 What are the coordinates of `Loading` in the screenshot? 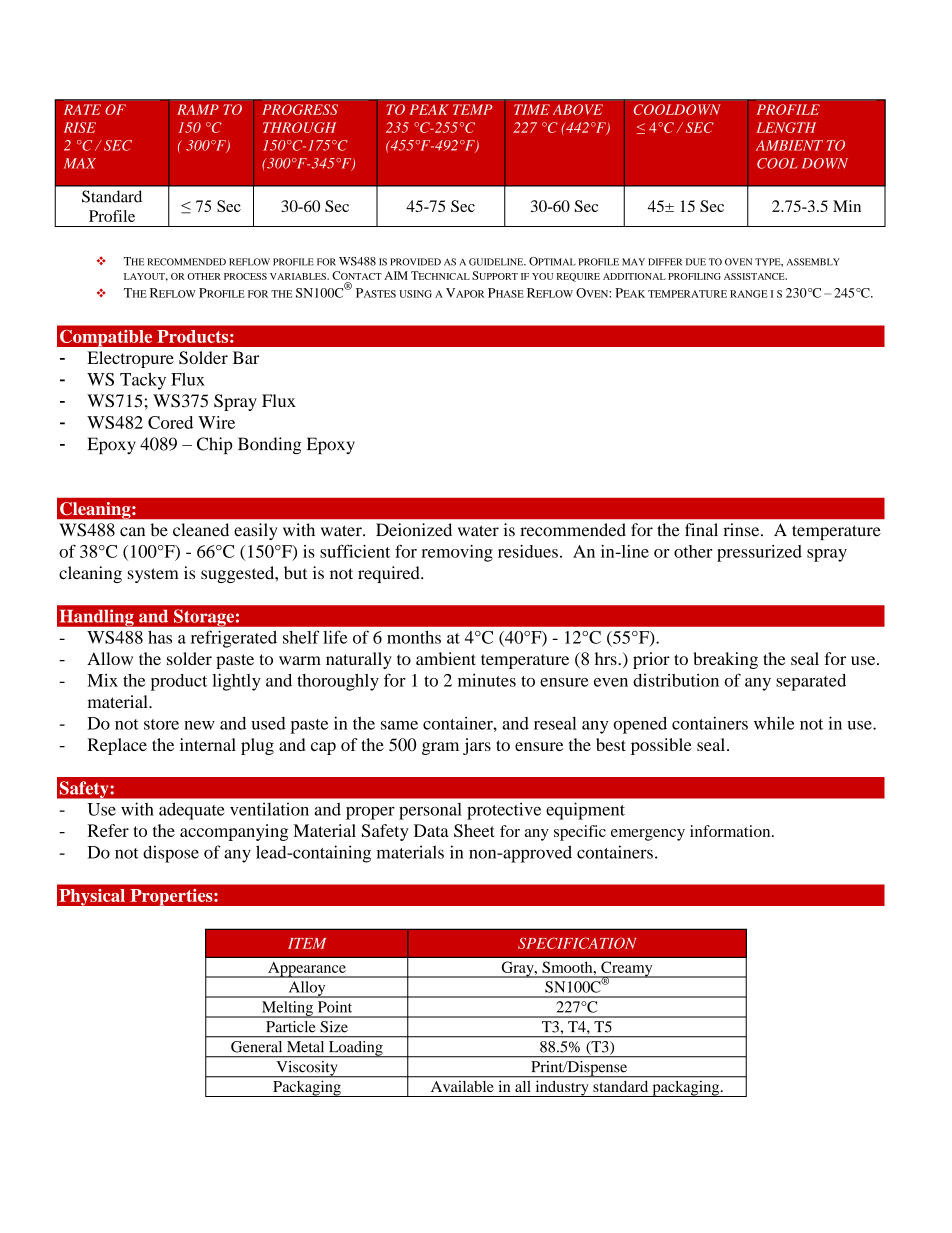 It's located at (355, 1049).
